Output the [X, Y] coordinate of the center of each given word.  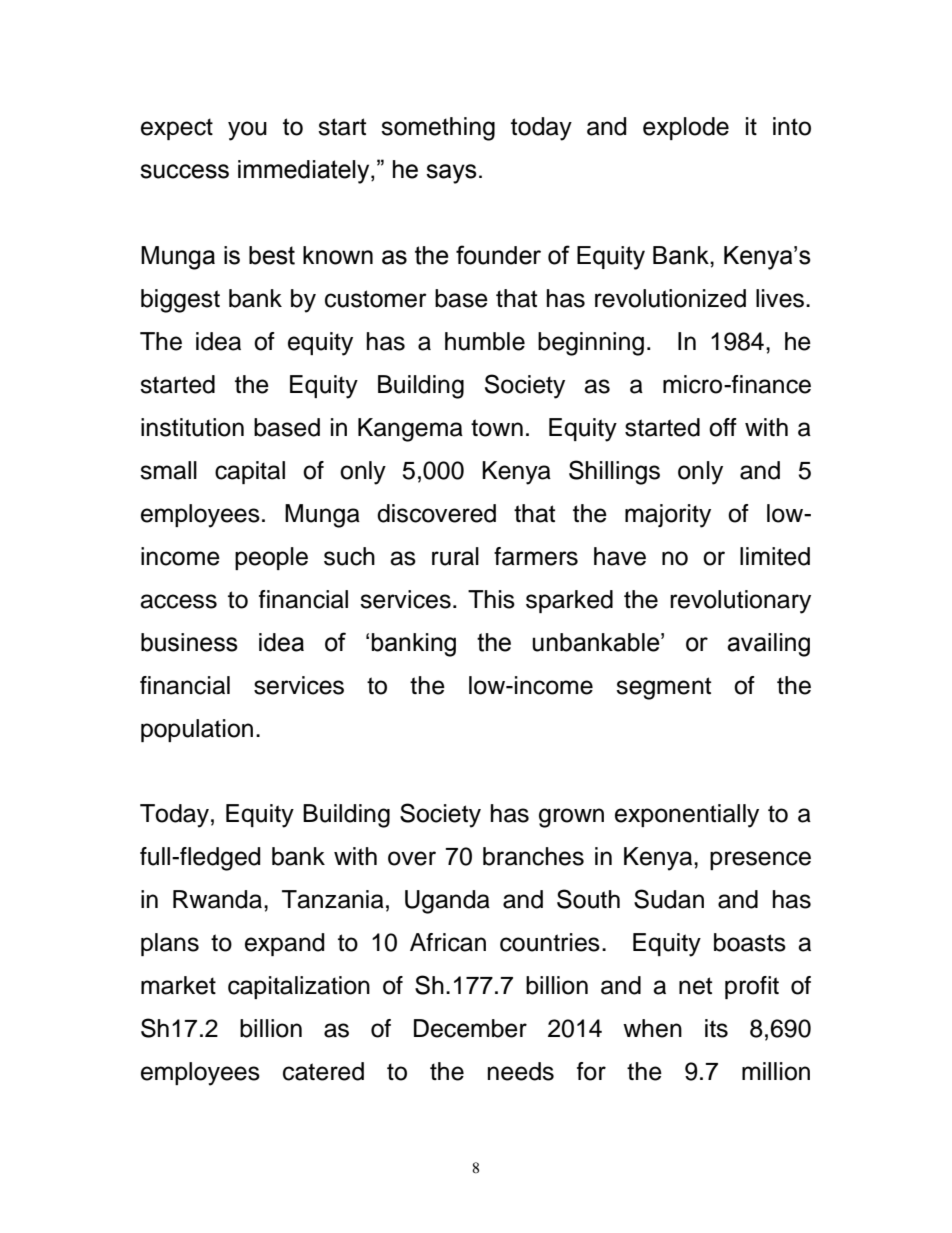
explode [686, 128]
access [178, 601]
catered [323, 1071]
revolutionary [740, 602]
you [247, 131]
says [451, 174]
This [491, 599]
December [470, 1028]
